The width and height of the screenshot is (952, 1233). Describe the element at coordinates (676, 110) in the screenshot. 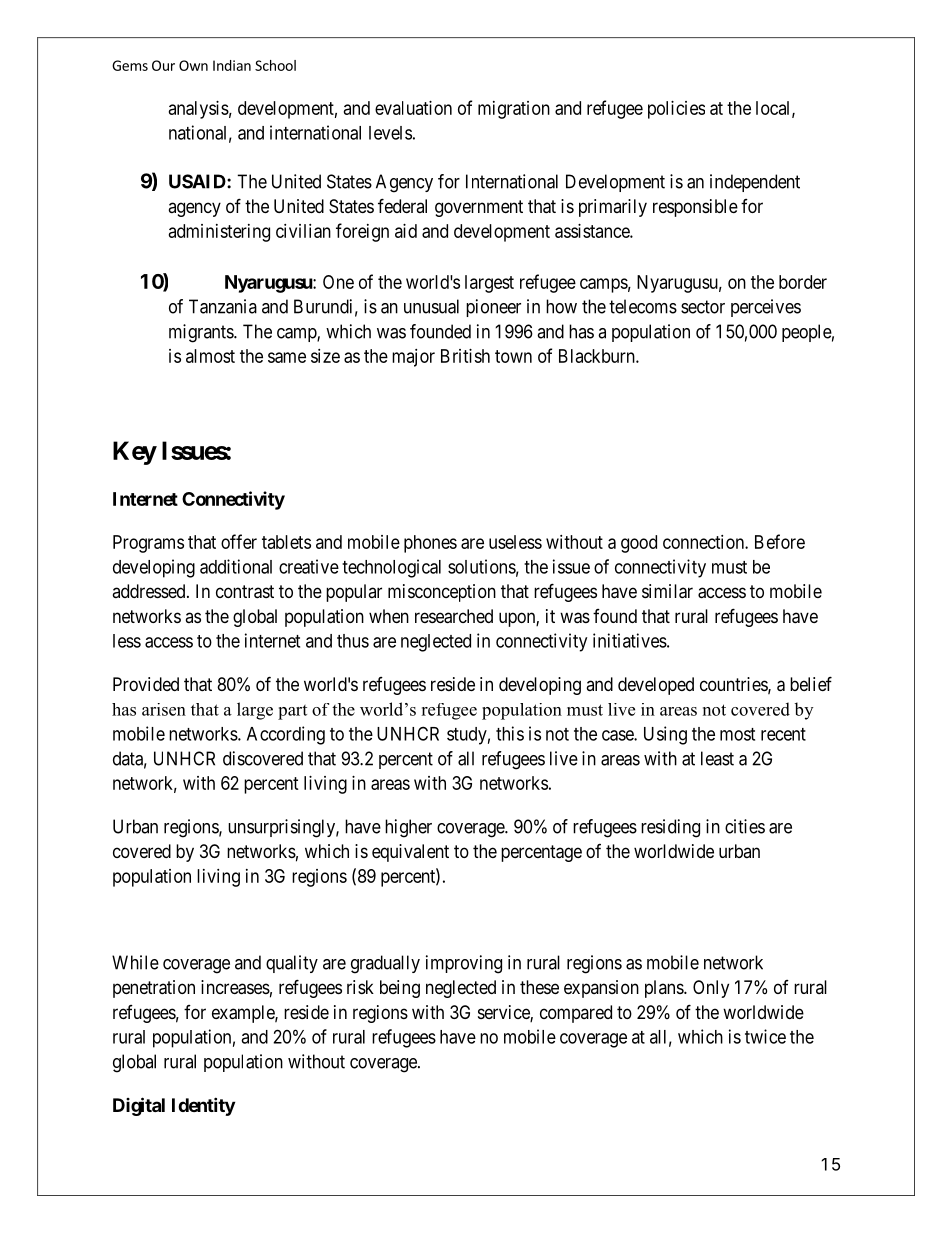

I see `policies` at that location.
